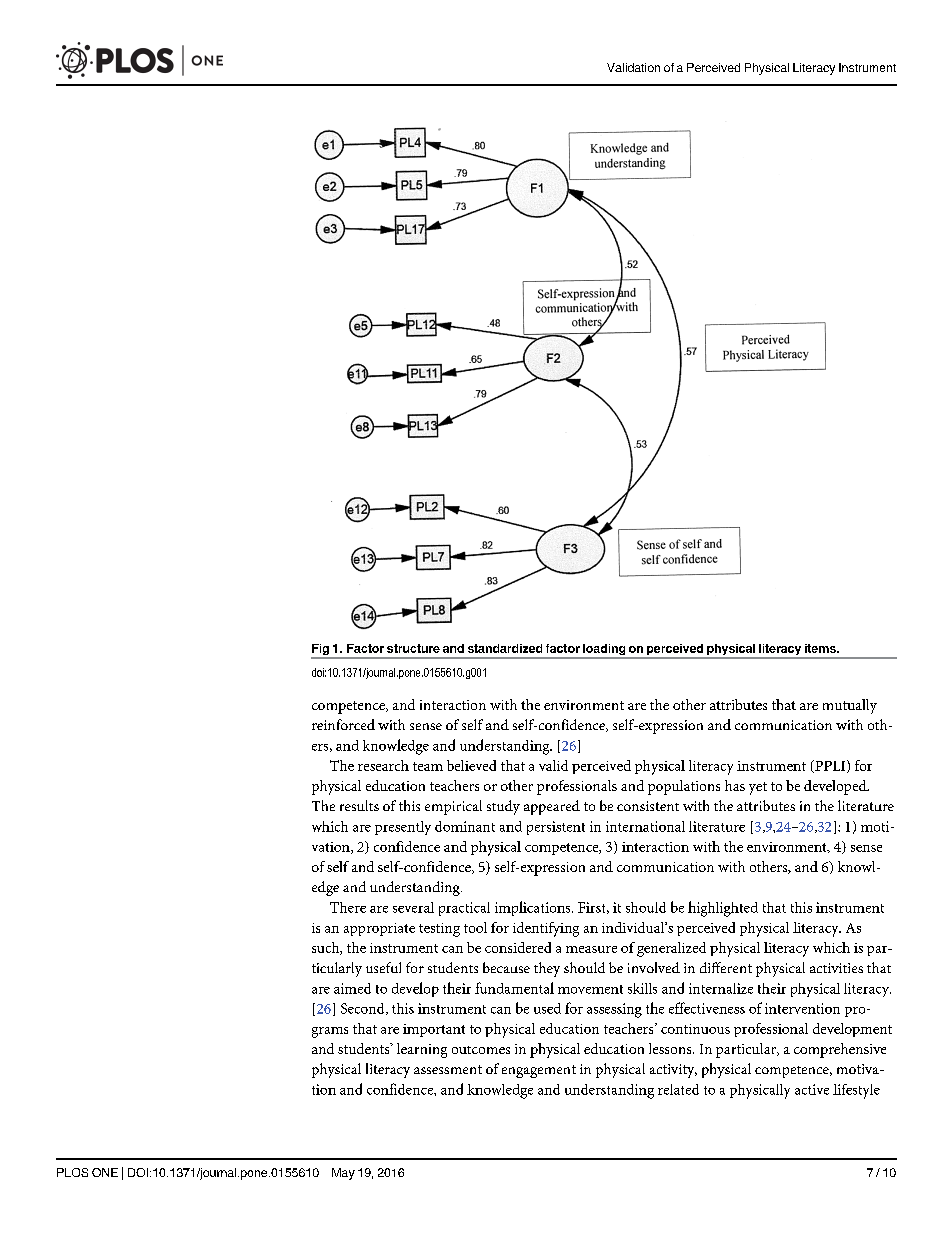 This screenshot has height=1233, width=952. I want to click on different, so click(726, 967).
